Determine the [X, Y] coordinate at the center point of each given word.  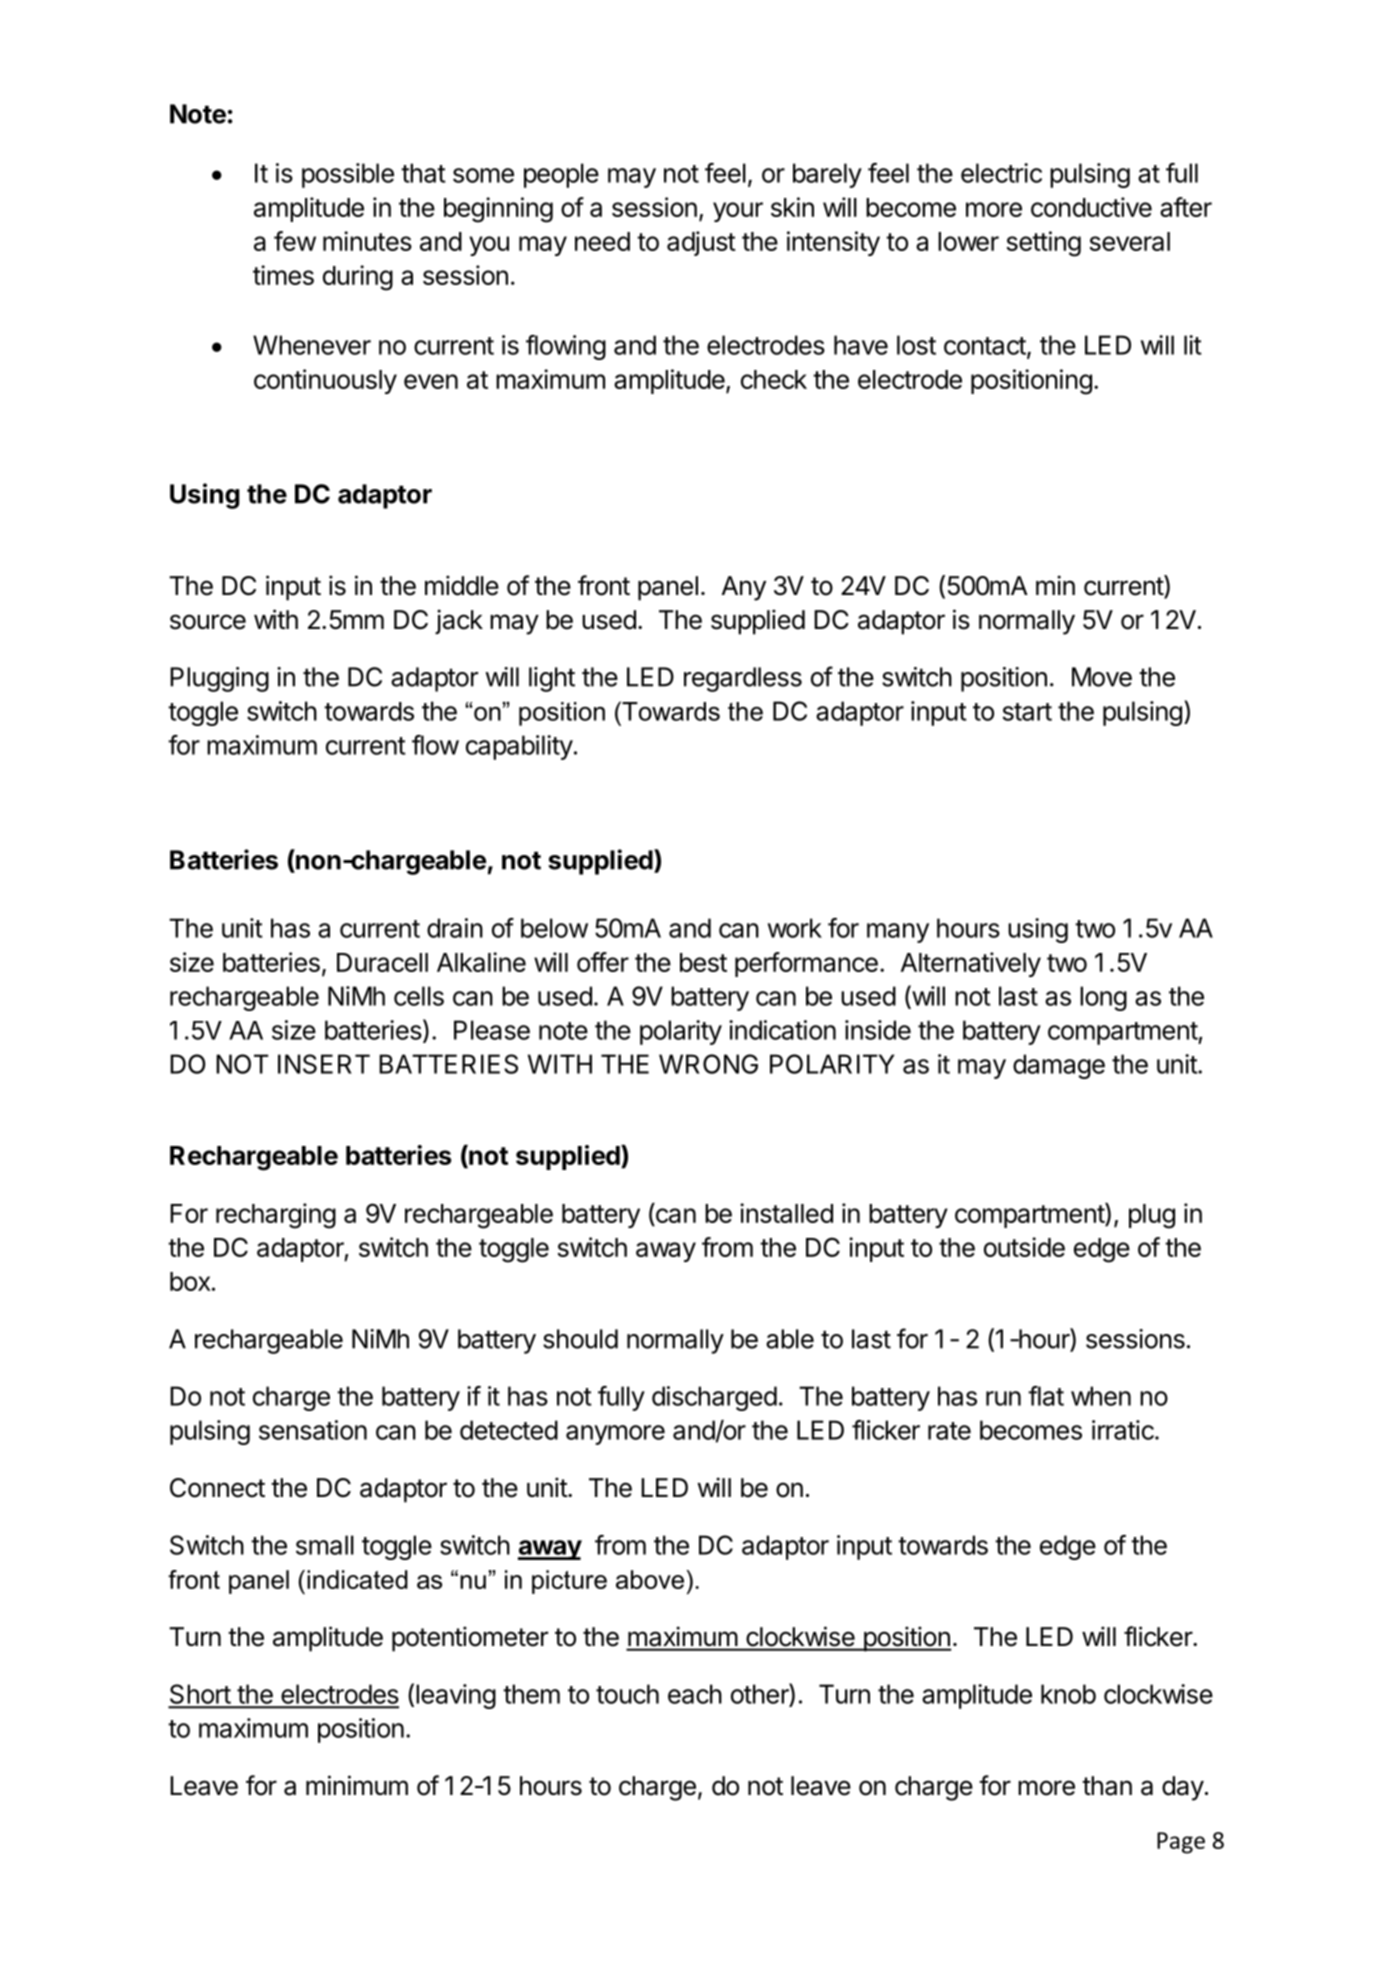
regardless [743, 679]
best [703, 962]
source [208, 622]
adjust [701, 243]
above [650, 1579]
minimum [357, 1785]
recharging [276, 1216]
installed [786, 1213]
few [295, 241]
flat [1046, 1396]
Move [1102, 677]
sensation [313, 1430]
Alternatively [971, 964]
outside [1024, 1247]
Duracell [382, 962]
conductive [1091, 207]
